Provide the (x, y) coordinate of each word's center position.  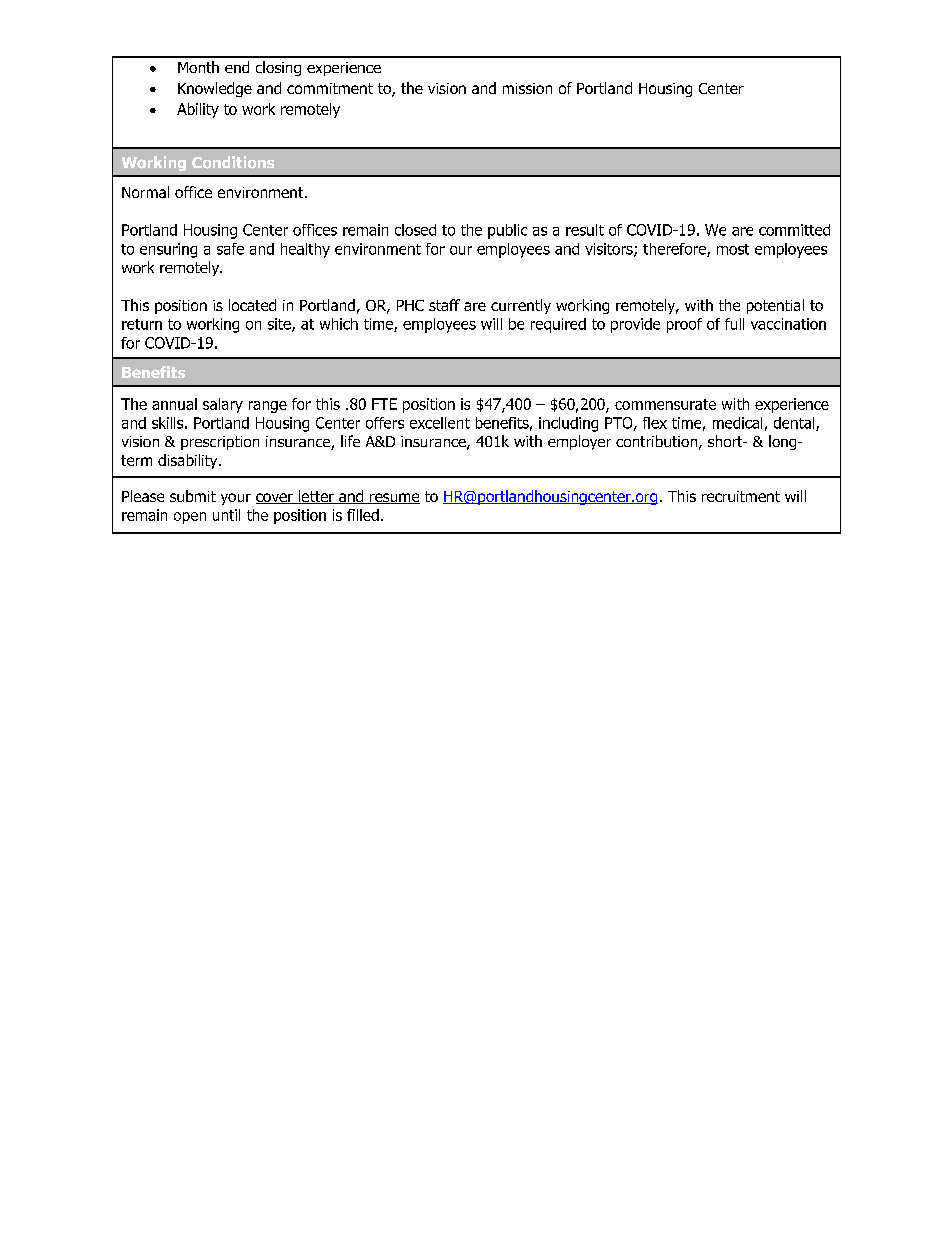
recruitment (741, 496)
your (236, 499)
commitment (330, 88)
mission (527, 88)
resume (394, 498)
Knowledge (215, 89)
